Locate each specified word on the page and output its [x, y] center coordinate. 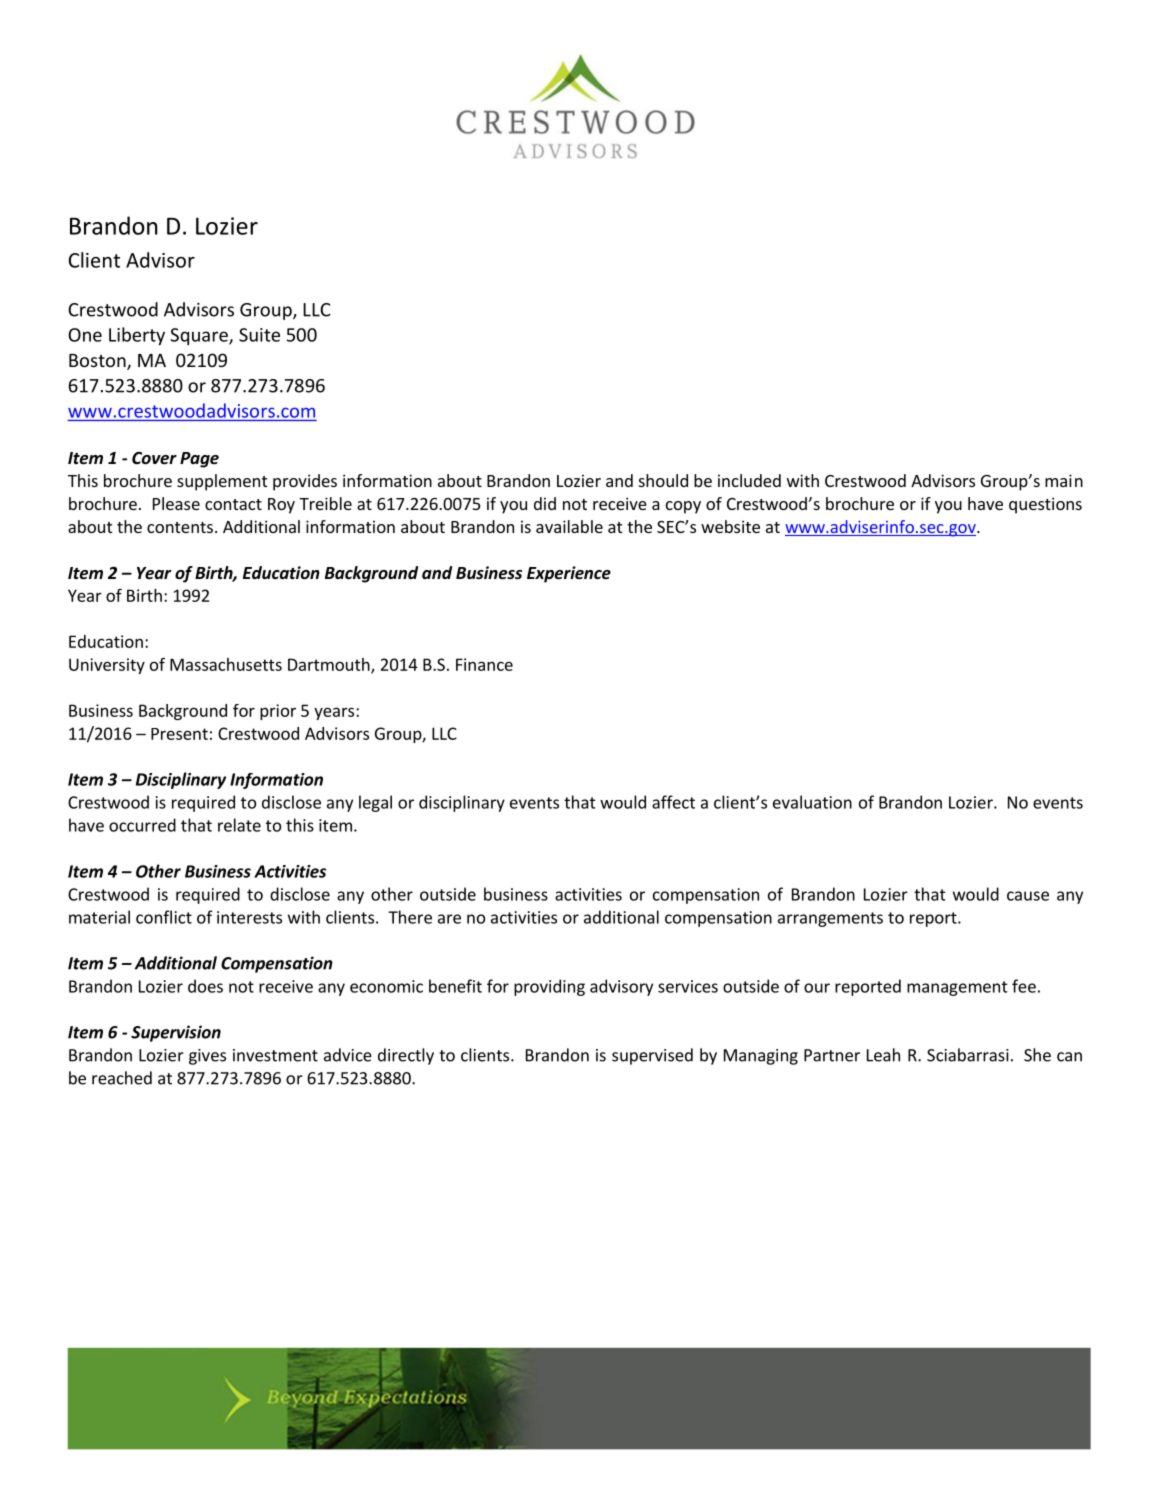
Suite [259, 335]
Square [200, 336]
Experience [569, 574]
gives [207, 1057]
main [1064, 480]
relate [239, 825]
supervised [652, 1056]
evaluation [812, 802]
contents [180, 527]
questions [1045, 505]
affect [673, 802]
